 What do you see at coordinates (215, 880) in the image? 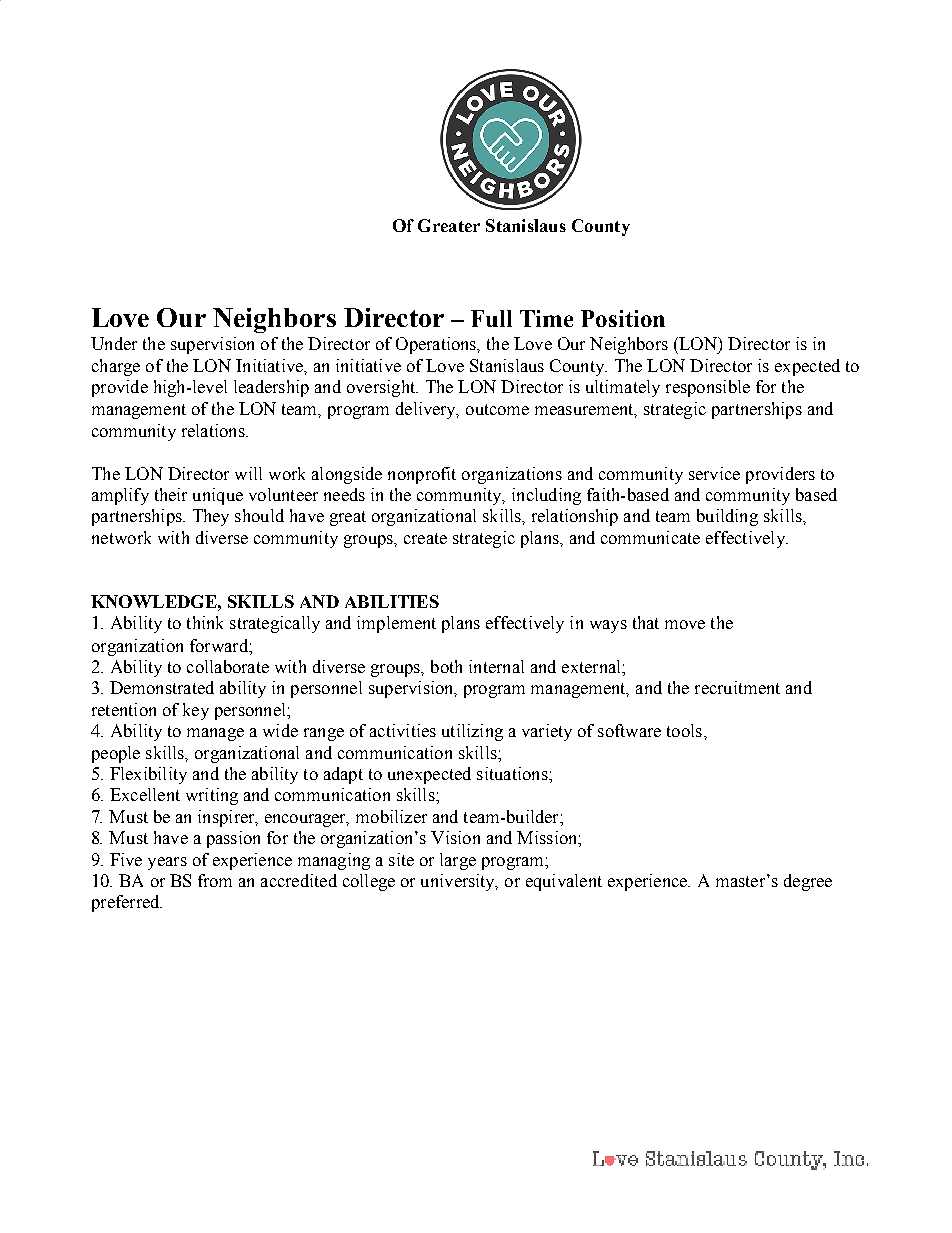
I see `from` at bounding box center [215, 880].
